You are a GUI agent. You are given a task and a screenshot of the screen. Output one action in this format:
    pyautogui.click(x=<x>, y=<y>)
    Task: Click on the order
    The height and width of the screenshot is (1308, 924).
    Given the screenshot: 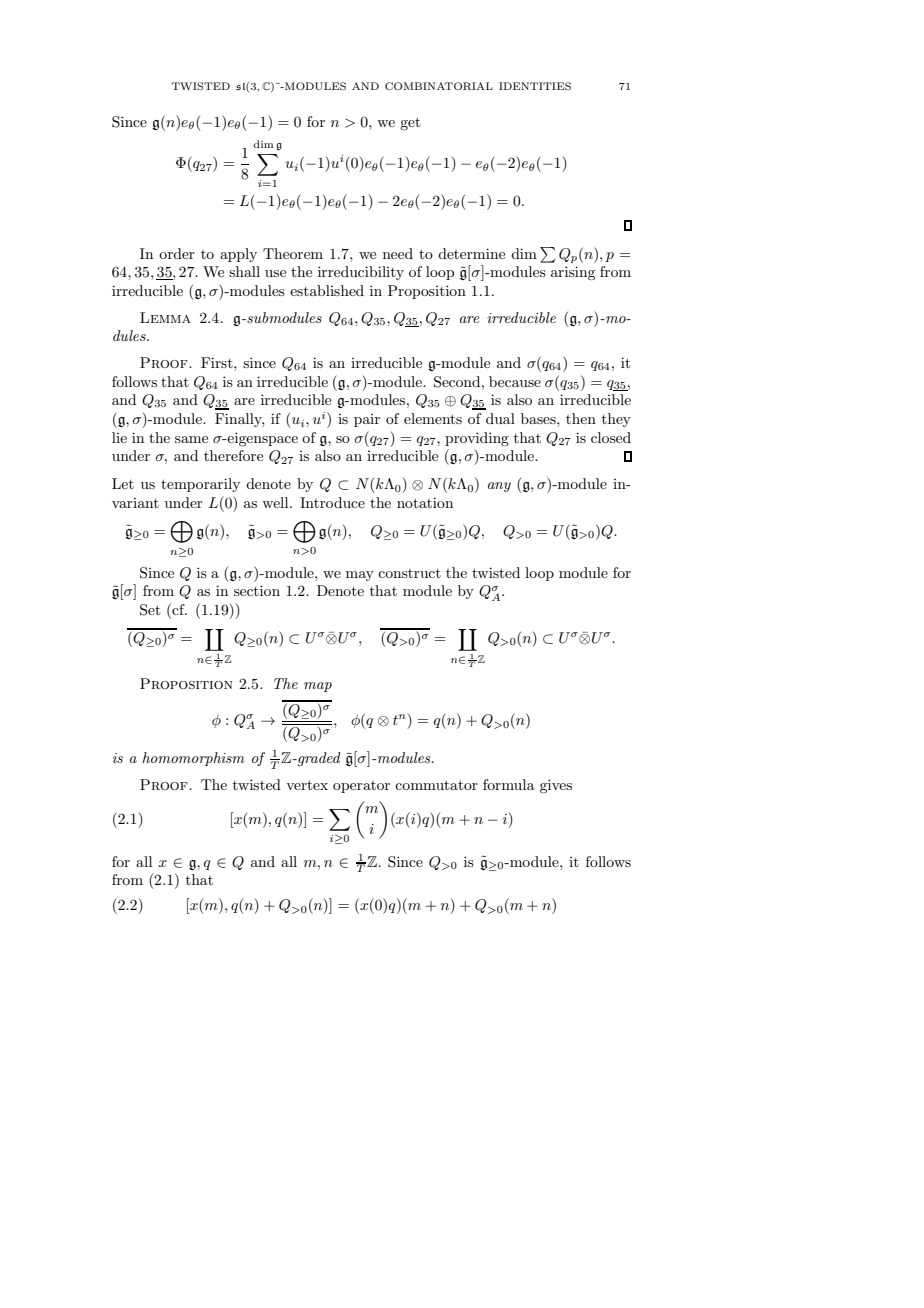 What is the action you would take?
    pyautogui.click(x=177, y=253)
